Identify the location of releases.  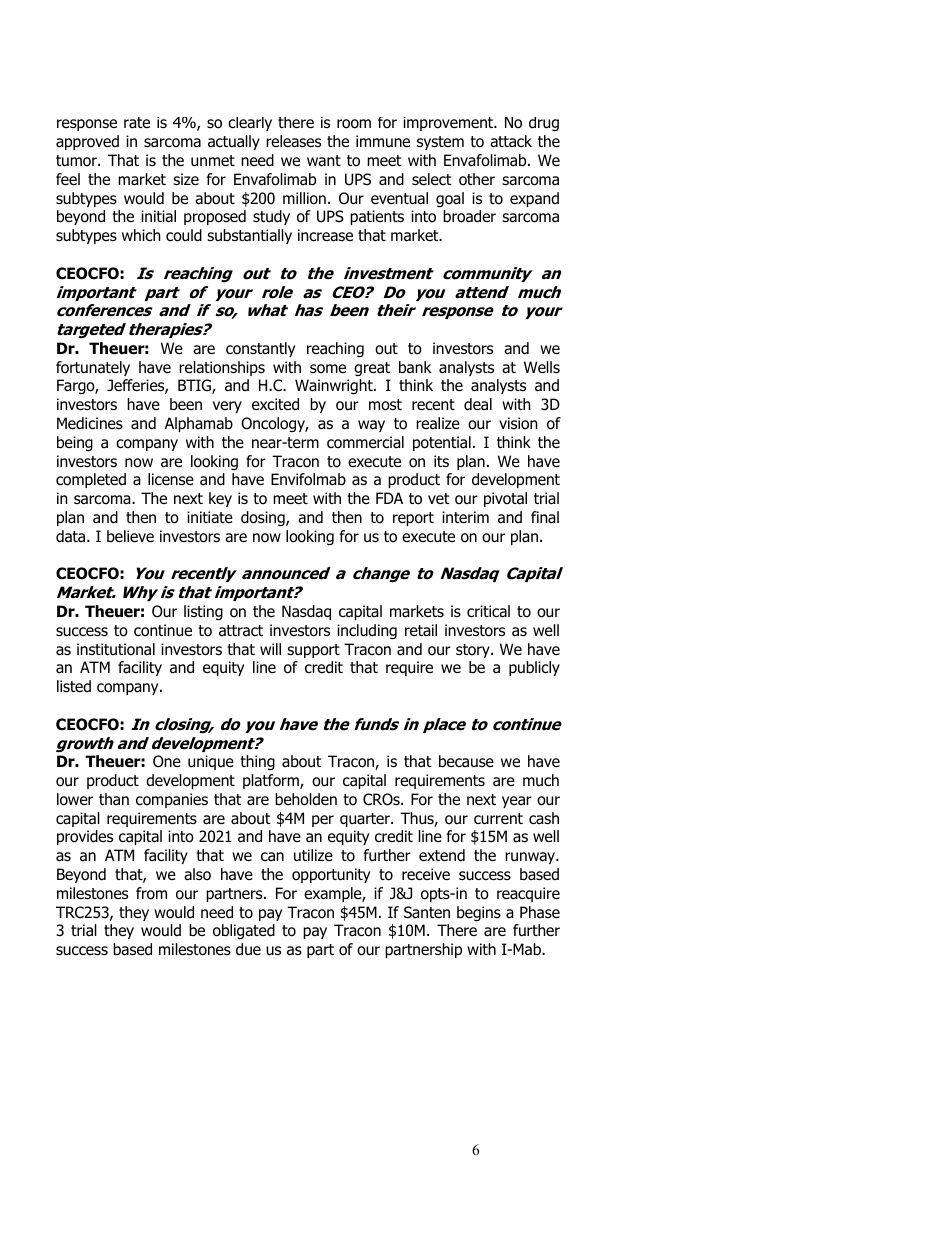
(293, 141).
